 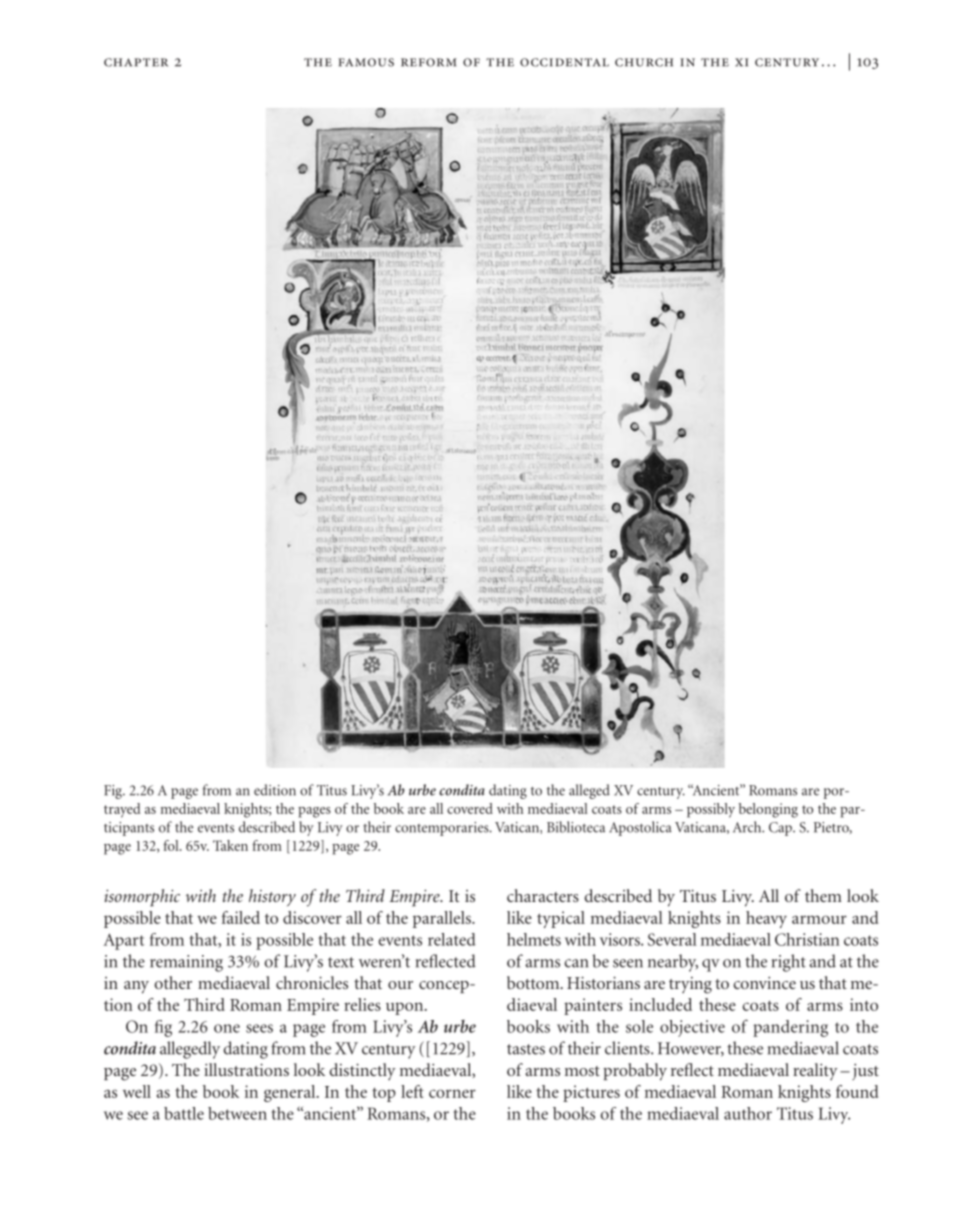 What do you see at coordinates (172, 845) in the screenshot?
I see `fol` at bounding box center [172, 845].
